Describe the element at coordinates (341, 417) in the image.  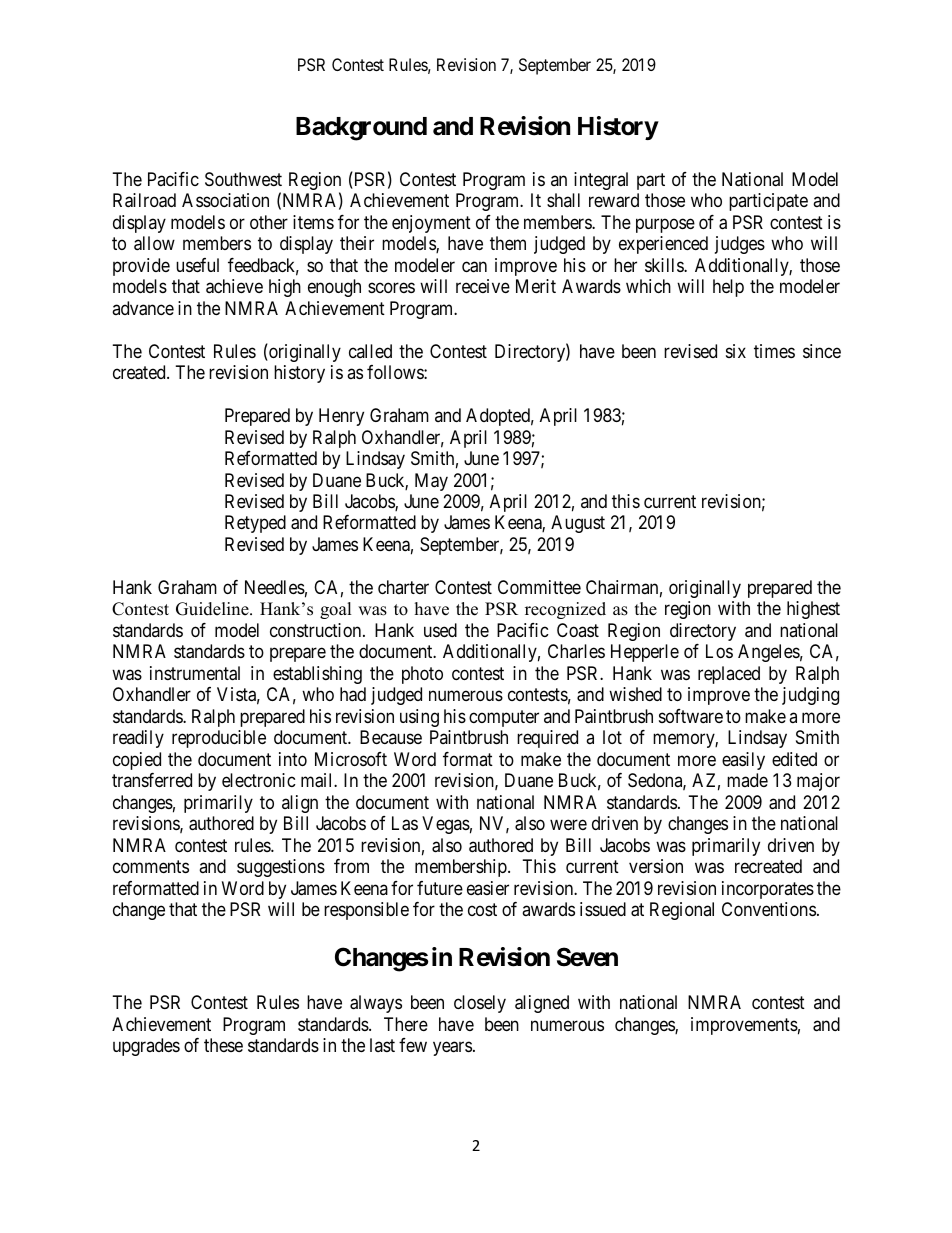
I see `Henry` at that location.
